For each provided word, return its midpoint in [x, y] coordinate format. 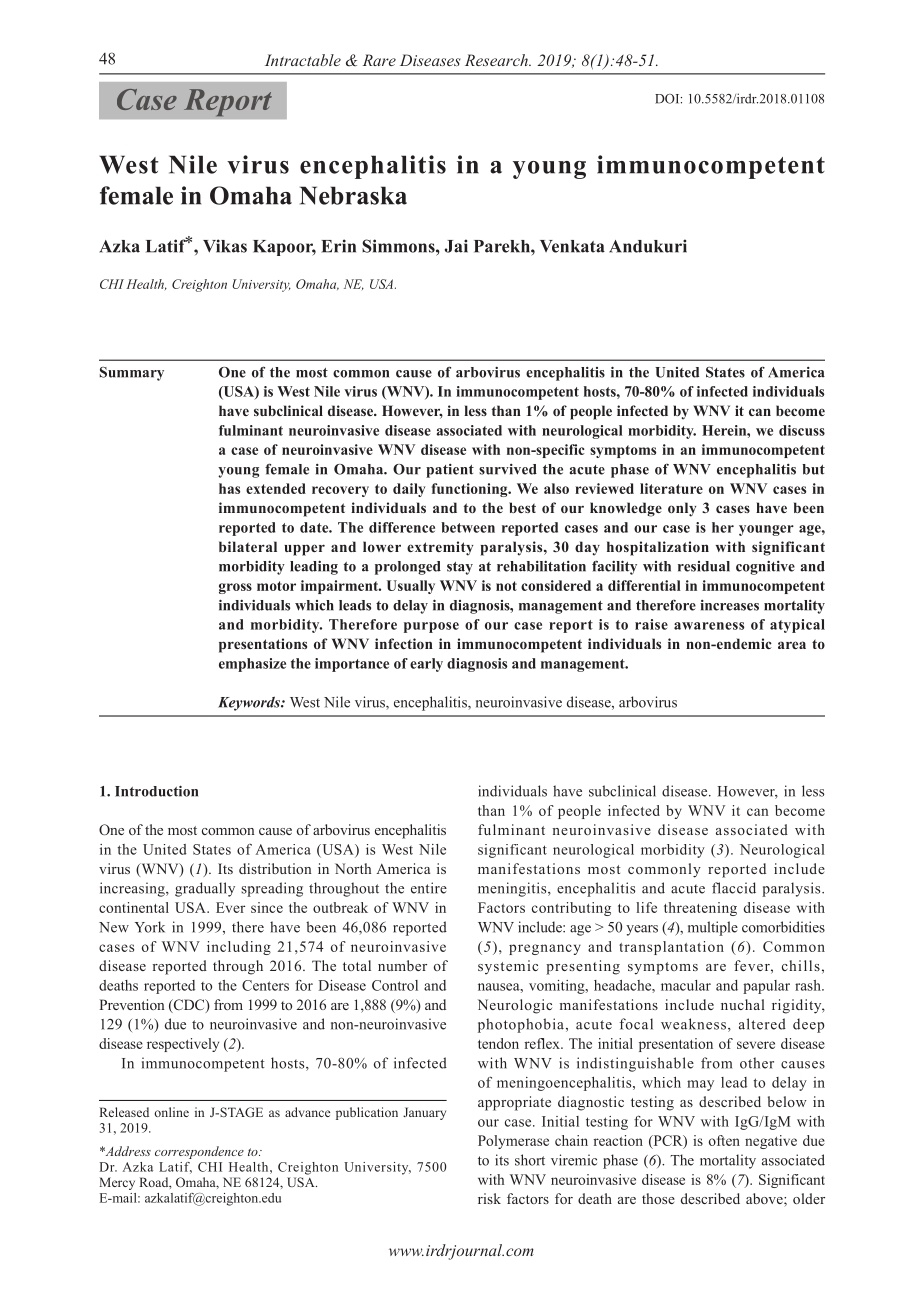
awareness [709, 626]
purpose [431, 627]
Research [497, 60]
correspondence [199, 1152]
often [724, 1140]
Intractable [303, 60]
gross [235, 588]
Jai [456, 246]
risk [489, 1198]
